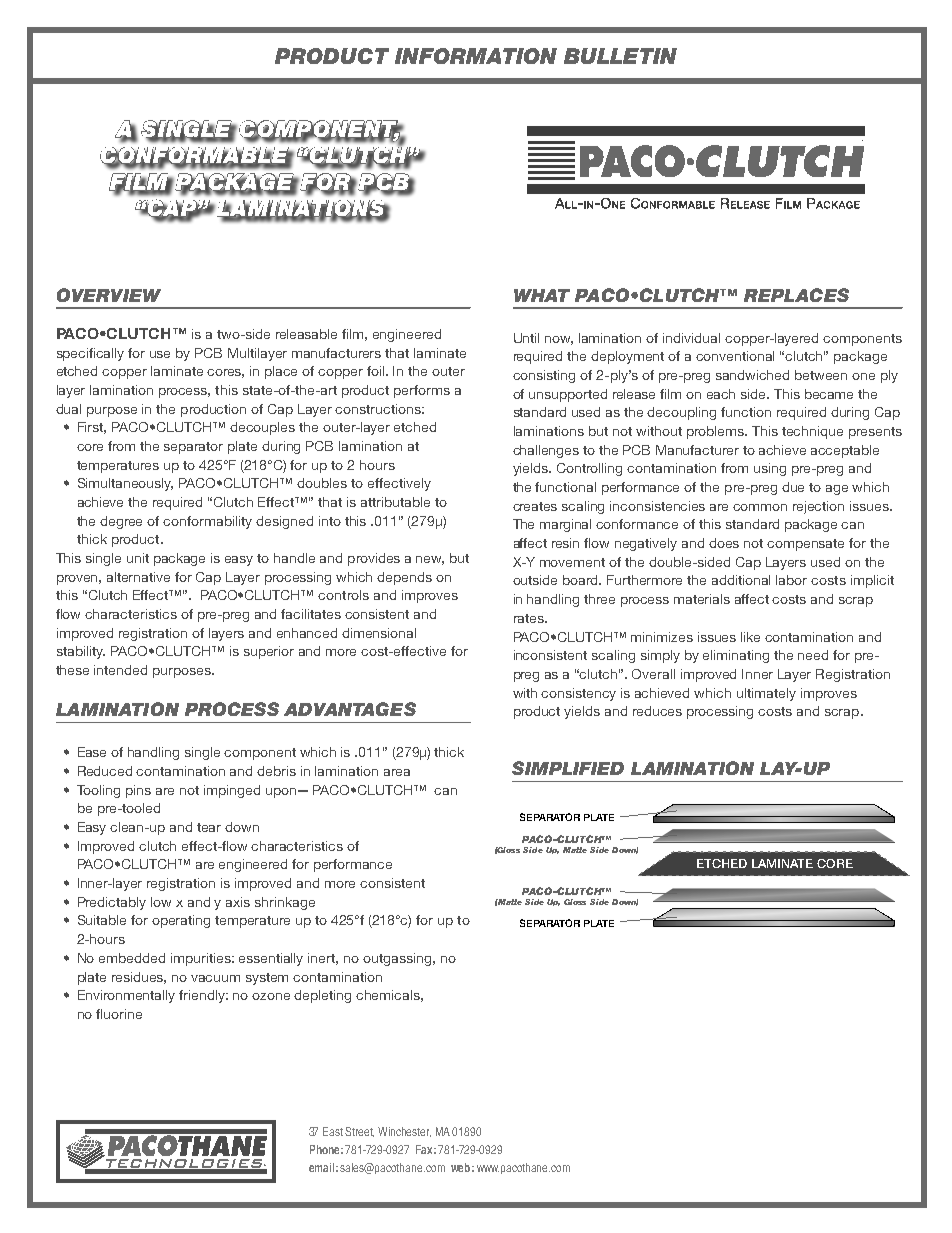  Describe the element at coordinates (138, 577) in the screenshot. I see `alternative` at that location.
